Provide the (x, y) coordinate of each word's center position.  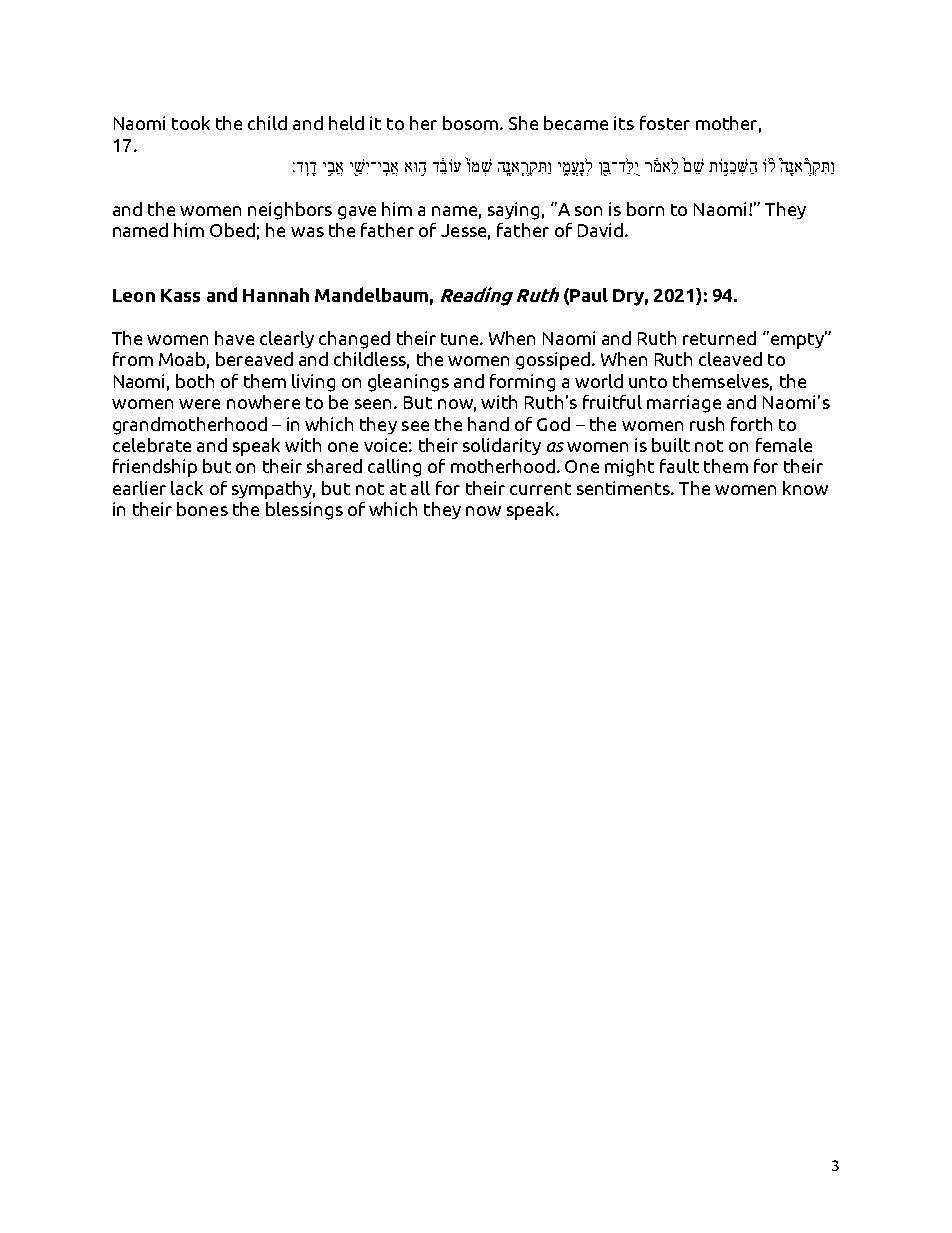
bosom (470, 123)
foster (665, 123)
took (191, 123)
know (805, 488)
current (540, 489)
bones (202, 509)
